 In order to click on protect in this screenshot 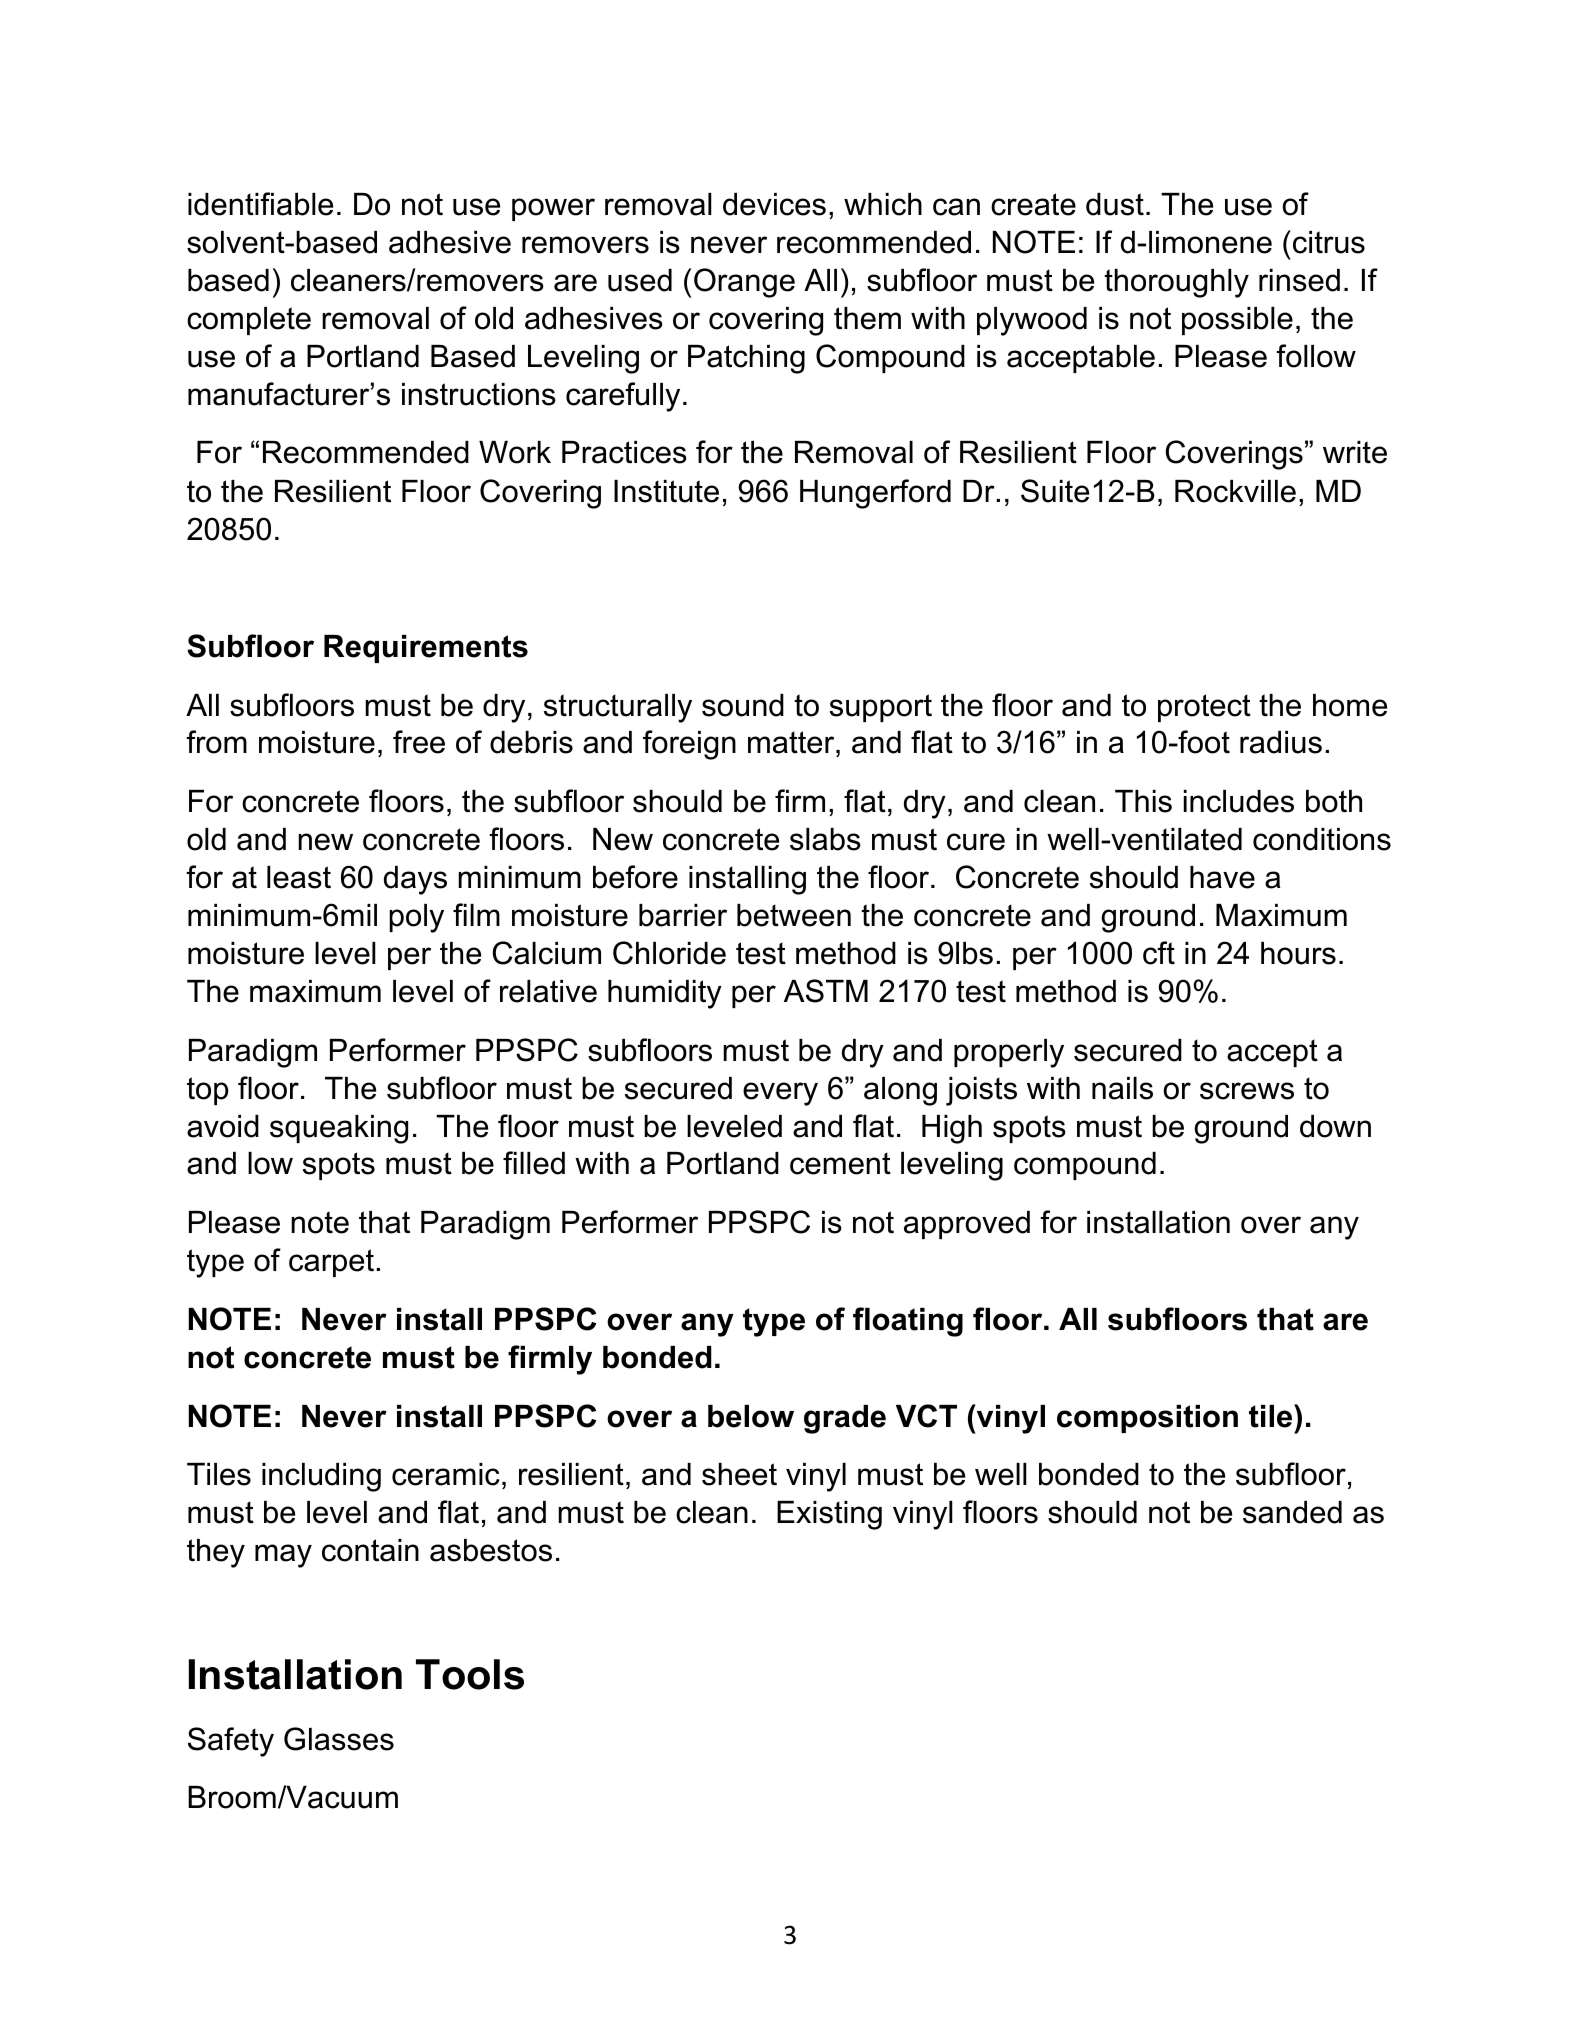, I will do `click(1204, 708)`.
